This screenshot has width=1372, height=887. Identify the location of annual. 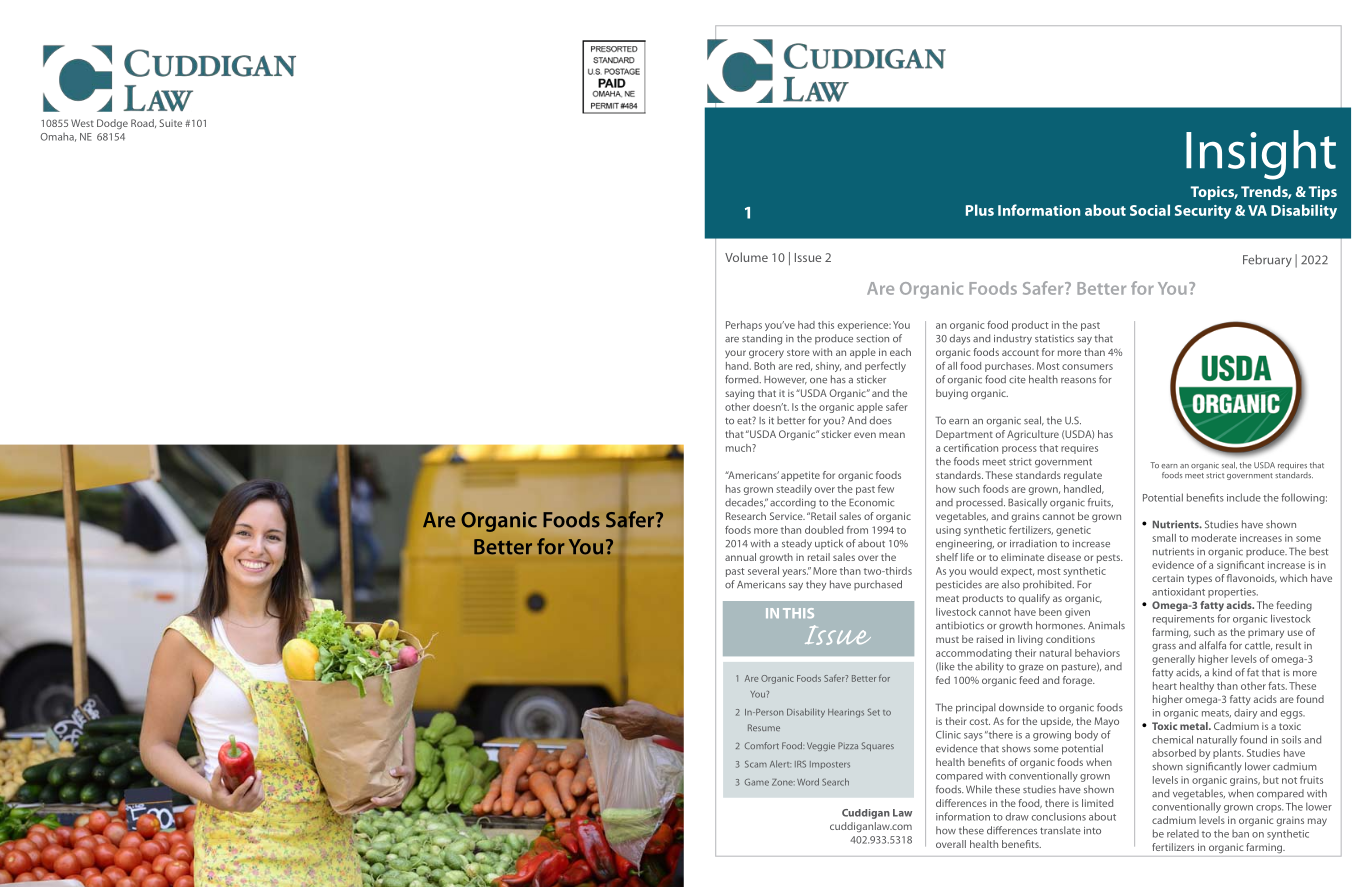
(740, 557).
